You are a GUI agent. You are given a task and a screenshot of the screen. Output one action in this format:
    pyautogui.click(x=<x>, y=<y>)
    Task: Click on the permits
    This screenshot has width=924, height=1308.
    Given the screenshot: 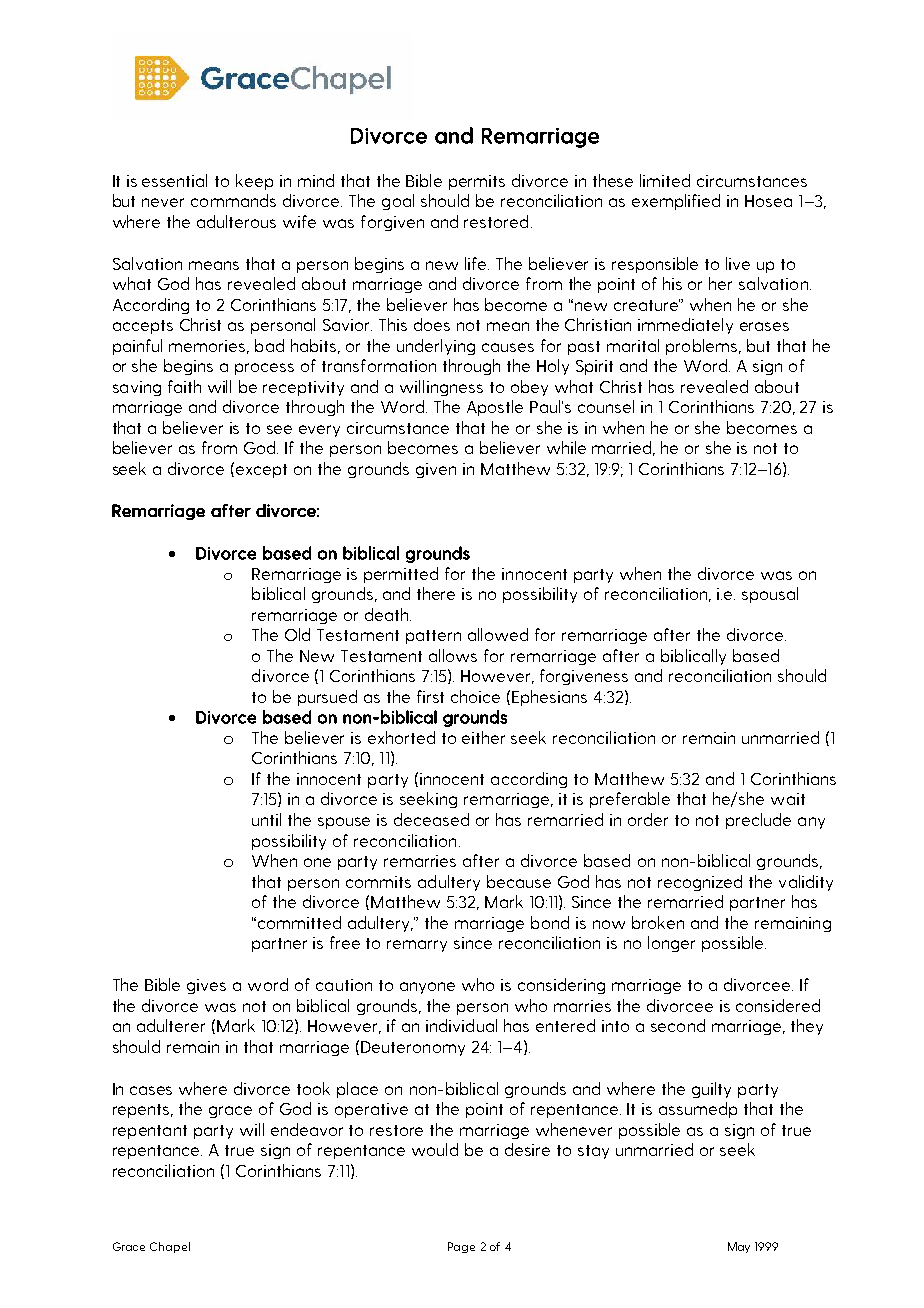 What is the action you would take?
    pyautogui.click(x=477, y=182)
